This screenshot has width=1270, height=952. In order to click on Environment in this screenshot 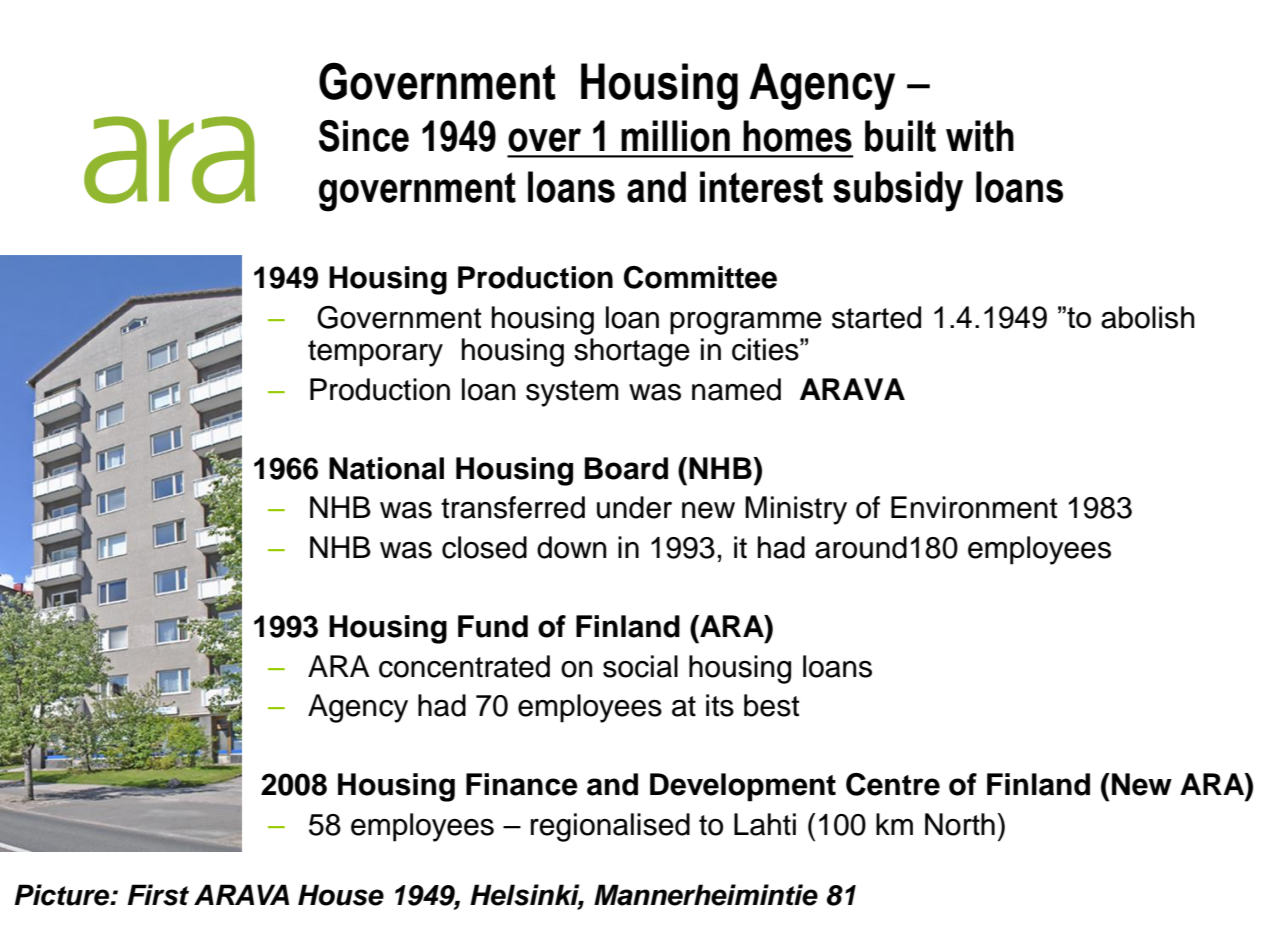, I will do `click(974, 507)`.
